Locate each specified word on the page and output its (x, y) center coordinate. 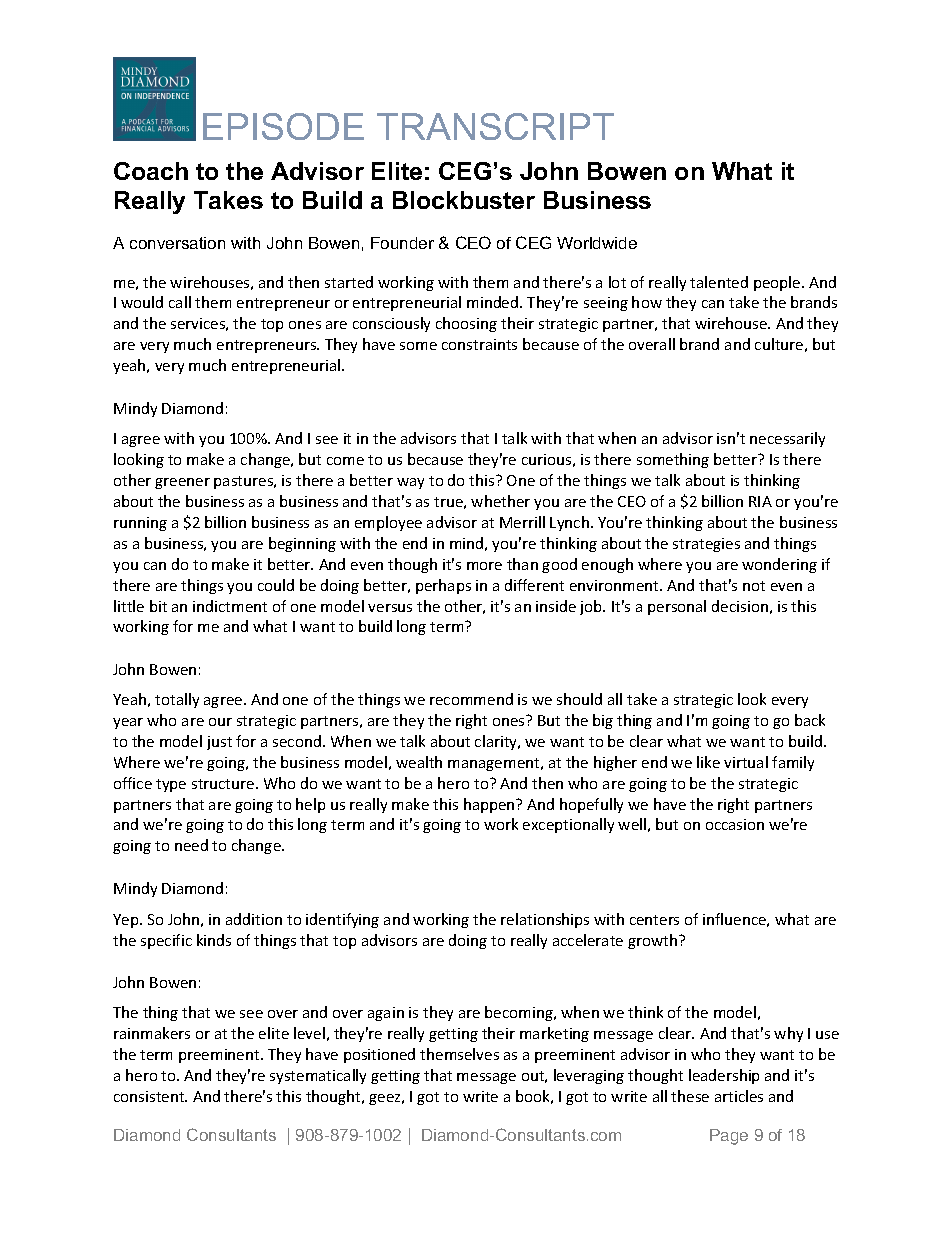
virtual (746, 762)
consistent (150, 1096)
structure (224, 784)
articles (739, 1096)
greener (182, 483)
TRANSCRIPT (495, 126)
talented (719, 282)
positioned (379, 1055)
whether (500, 501)
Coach (151, 171)
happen (490, 805)
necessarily (787, 439)
